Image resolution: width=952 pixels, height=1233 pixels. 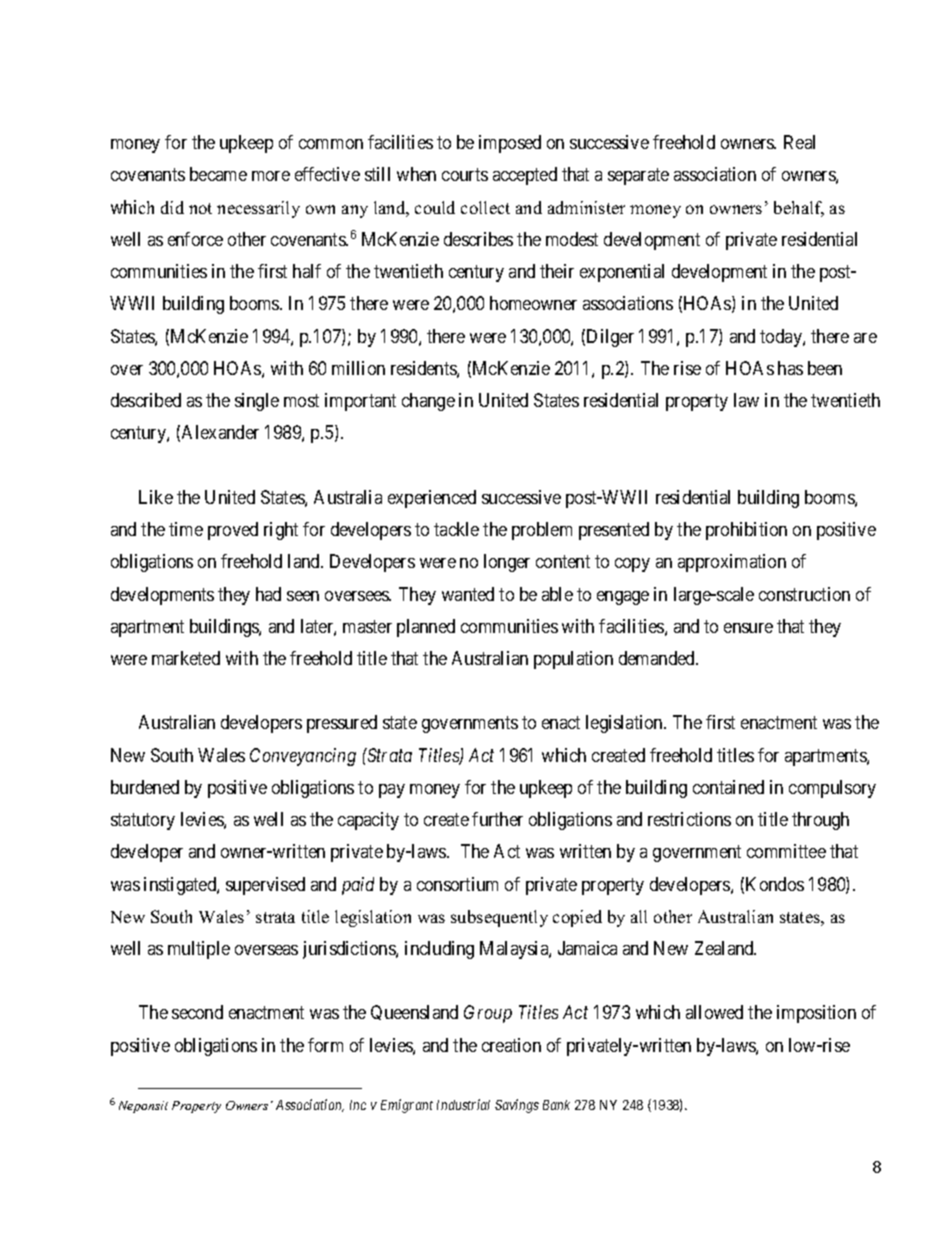 What do you see at coordinates (799, 142) in the screenshot?
I see `Real` at bounding box center [799, 142].
